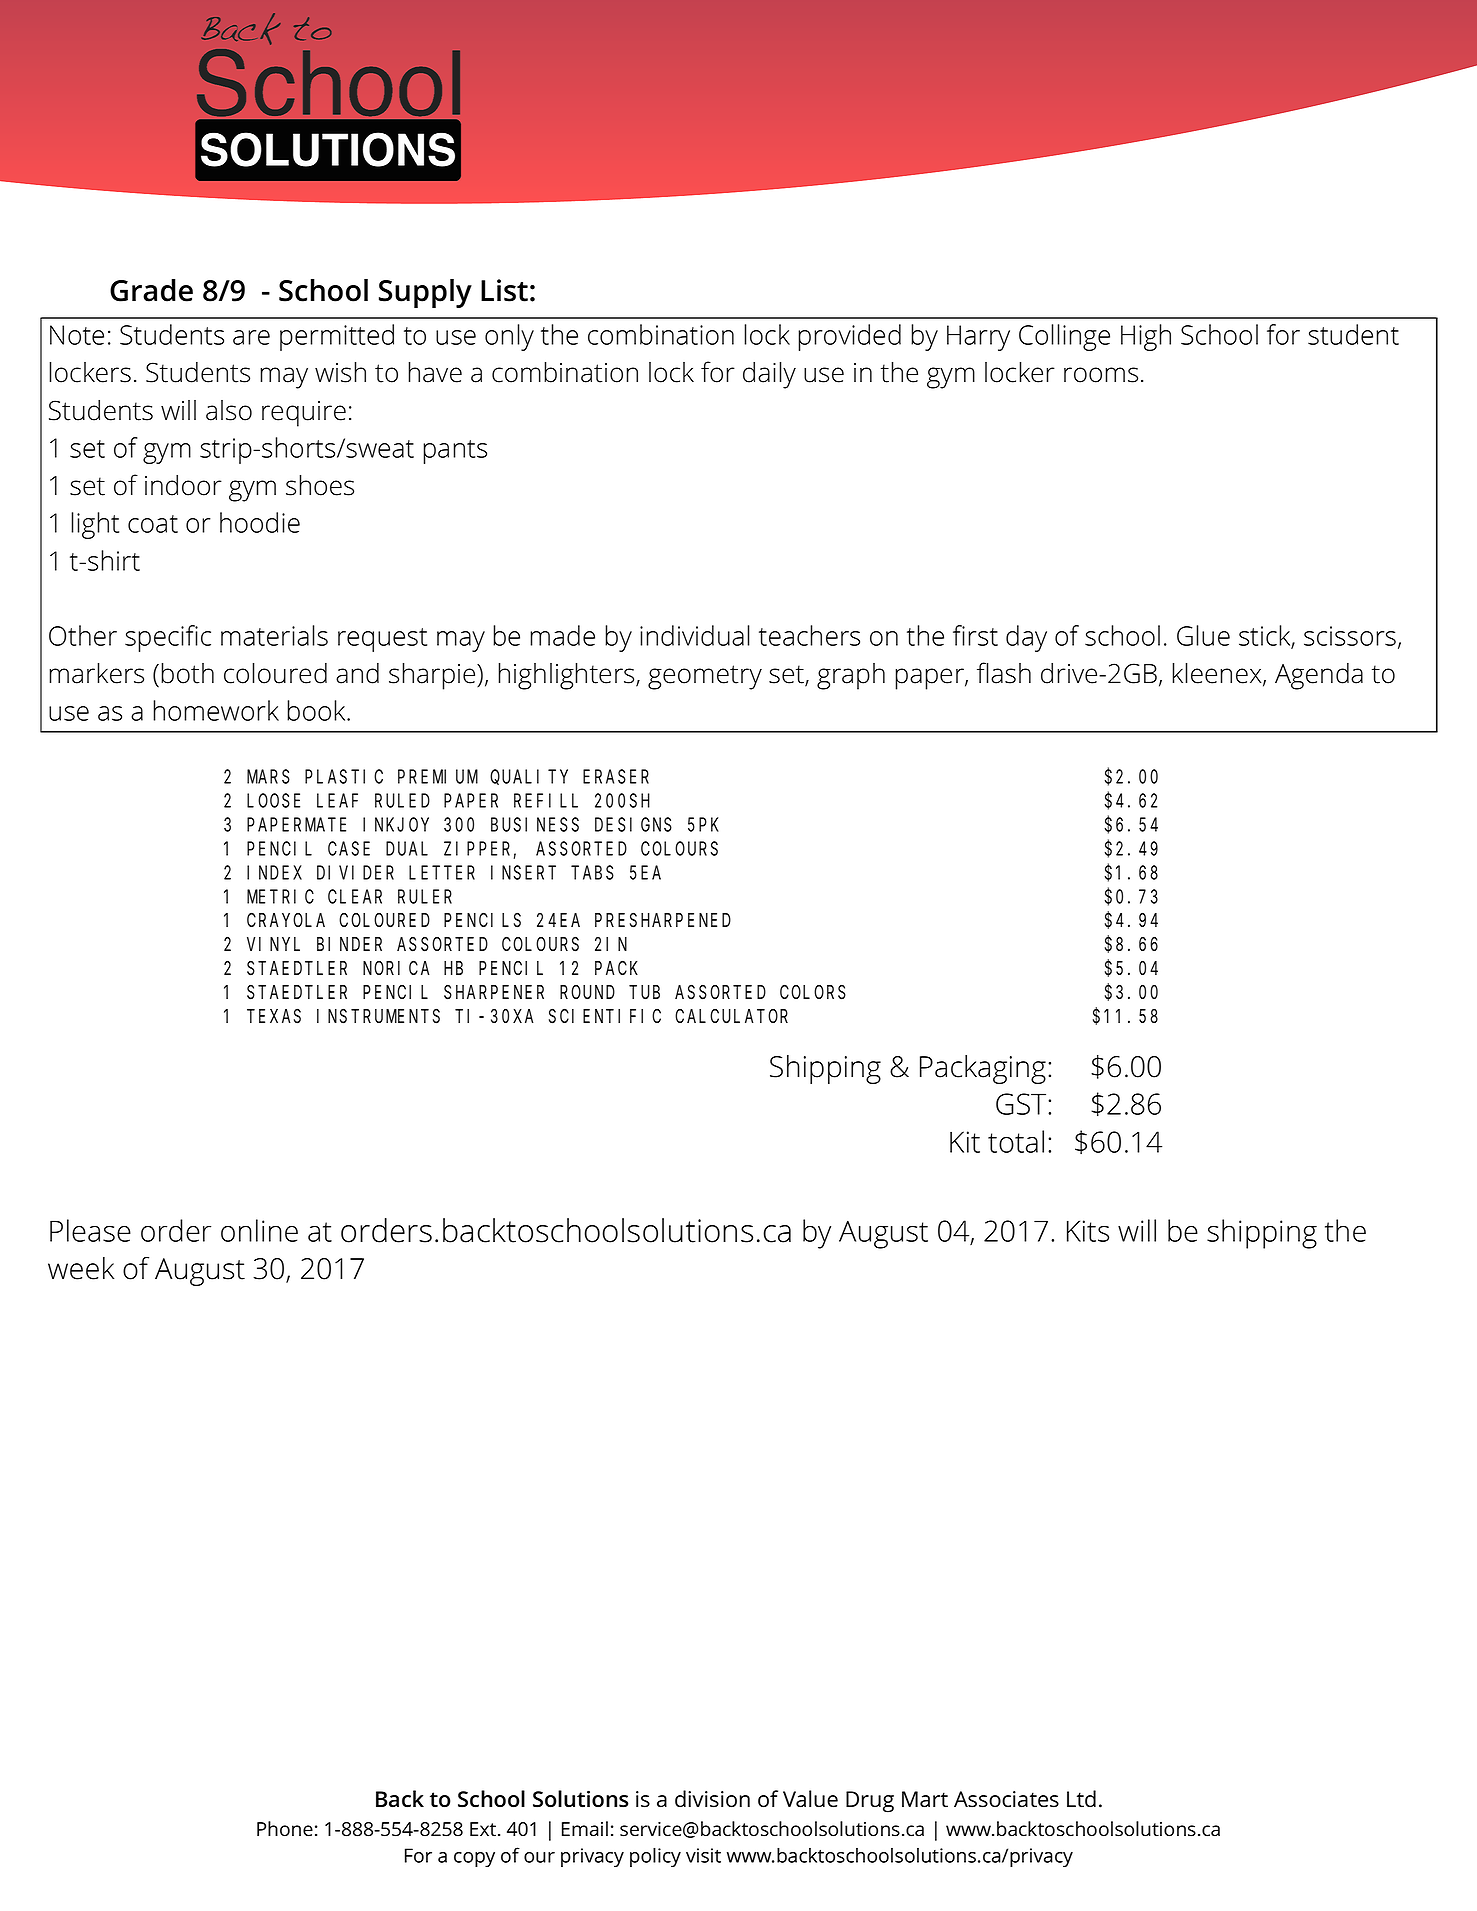 The height and width of the image is (1911, 1477). Describe the element at coordinates (769, 375) in the image. I see `daily` at that location.
